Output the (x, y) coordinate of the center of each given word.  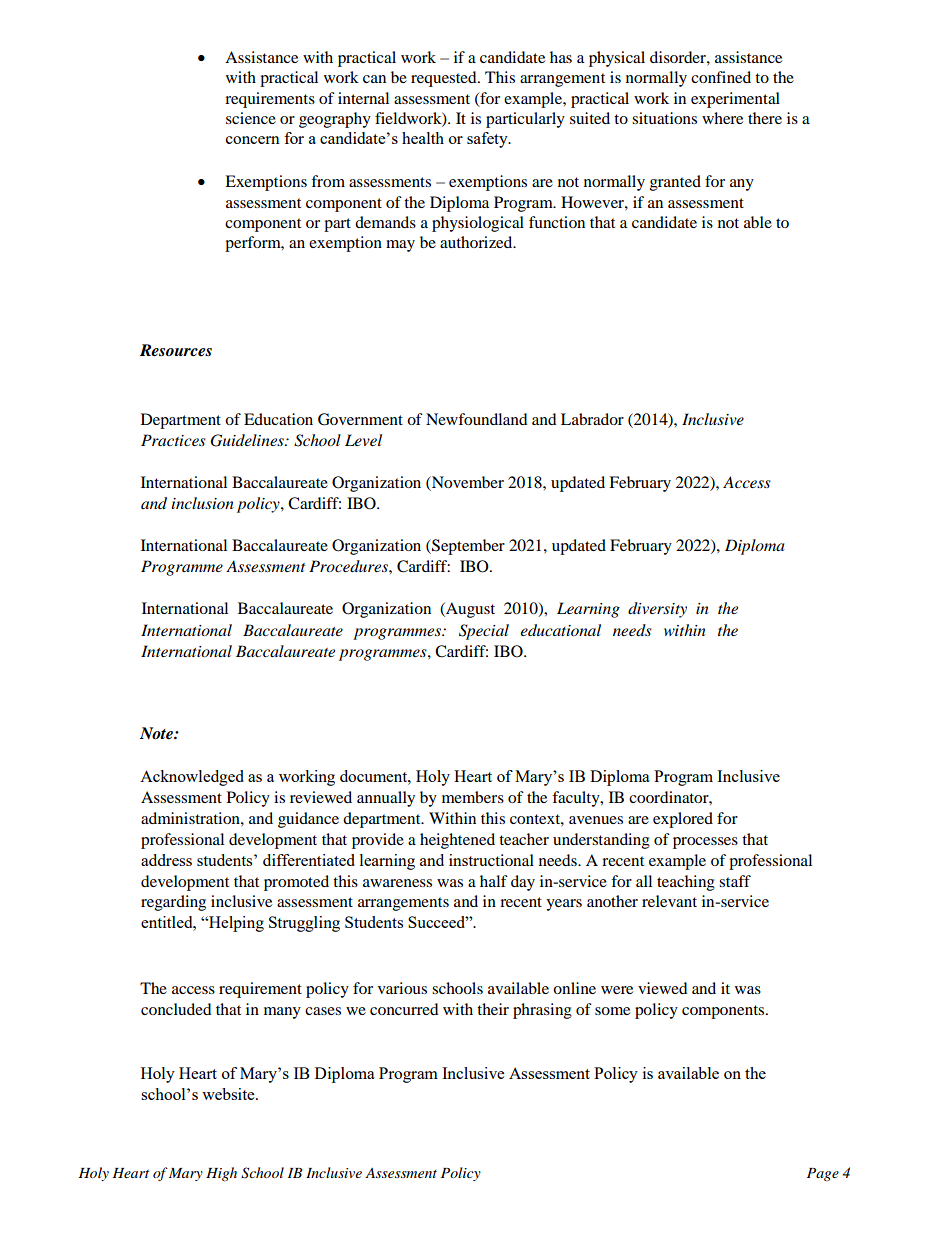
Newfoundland (477, 419)
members (473, 797)
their (493, 1009)
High (221, 1174)
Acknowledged (192, 778)
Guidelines (248, 440)
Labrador (592, 419)
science (251, 118)
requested (445, 79)
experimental (735, 100)
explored (683, 820)
